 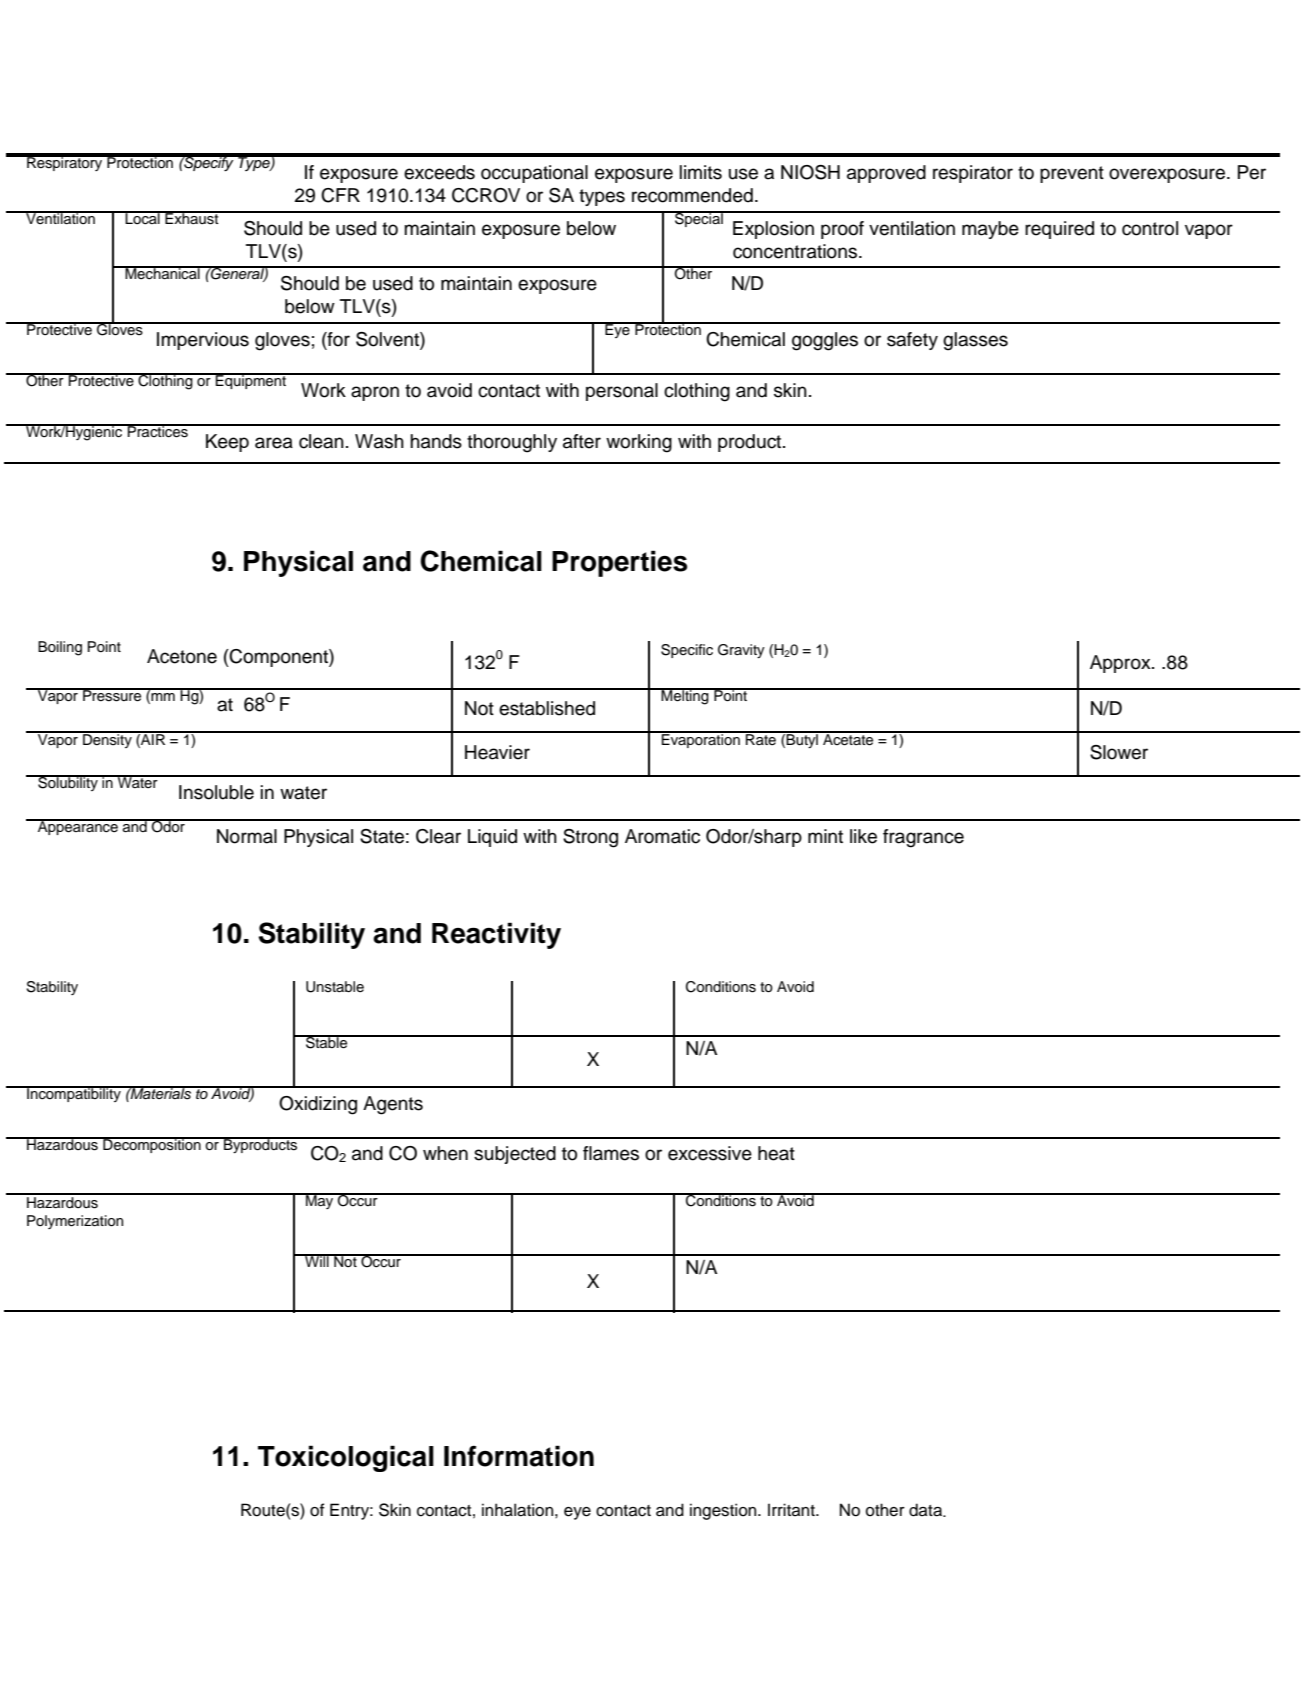 I want to click on maybe, so click(x=990, y=230).
